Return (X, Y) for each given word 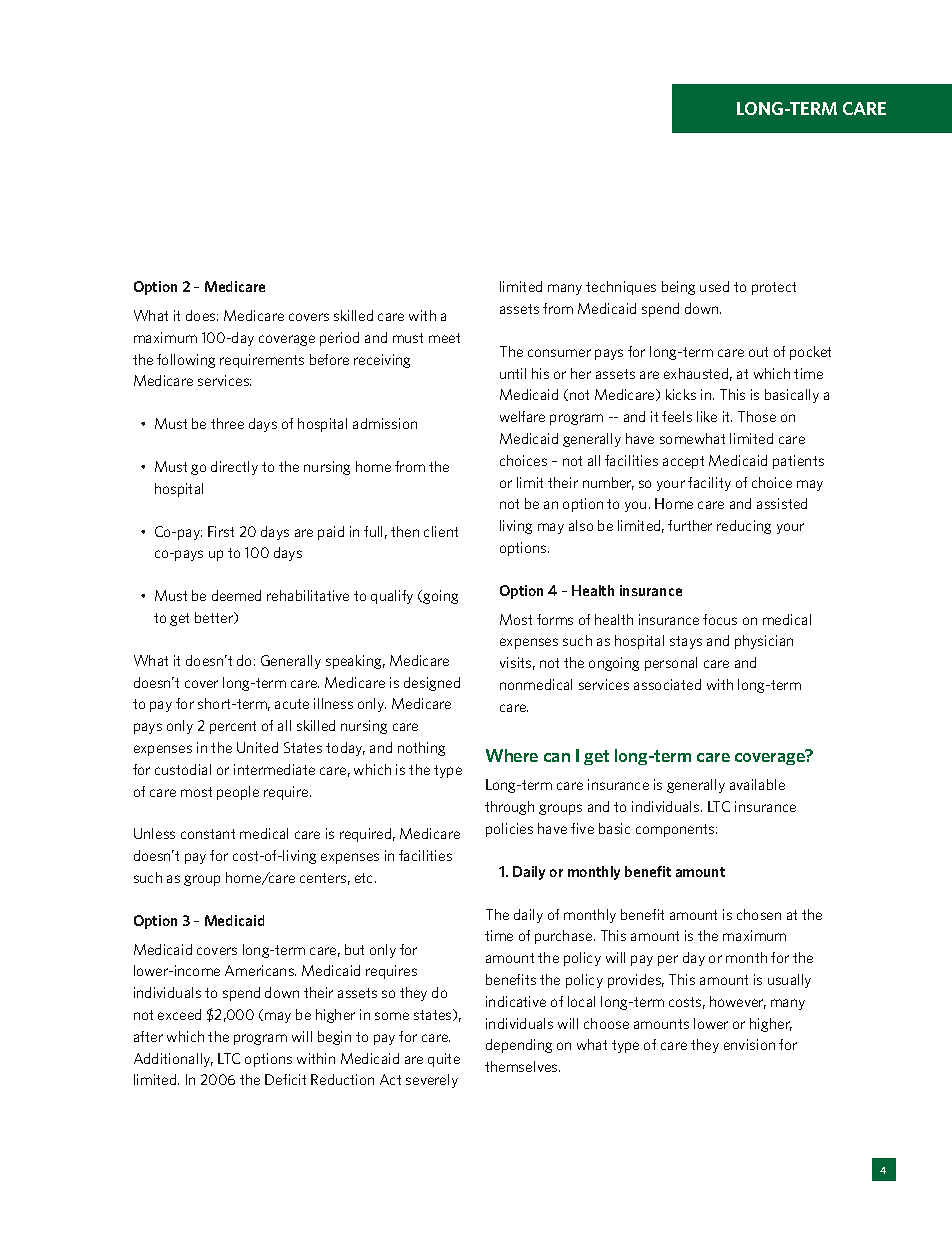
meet (444, 338)
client (441, 531)
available (757, 784)
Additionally (173, 1060)
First (221, 531)
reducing (744, 527)
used (714, 286)
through (509, 808)
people (238, 793)
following (186, 361)
